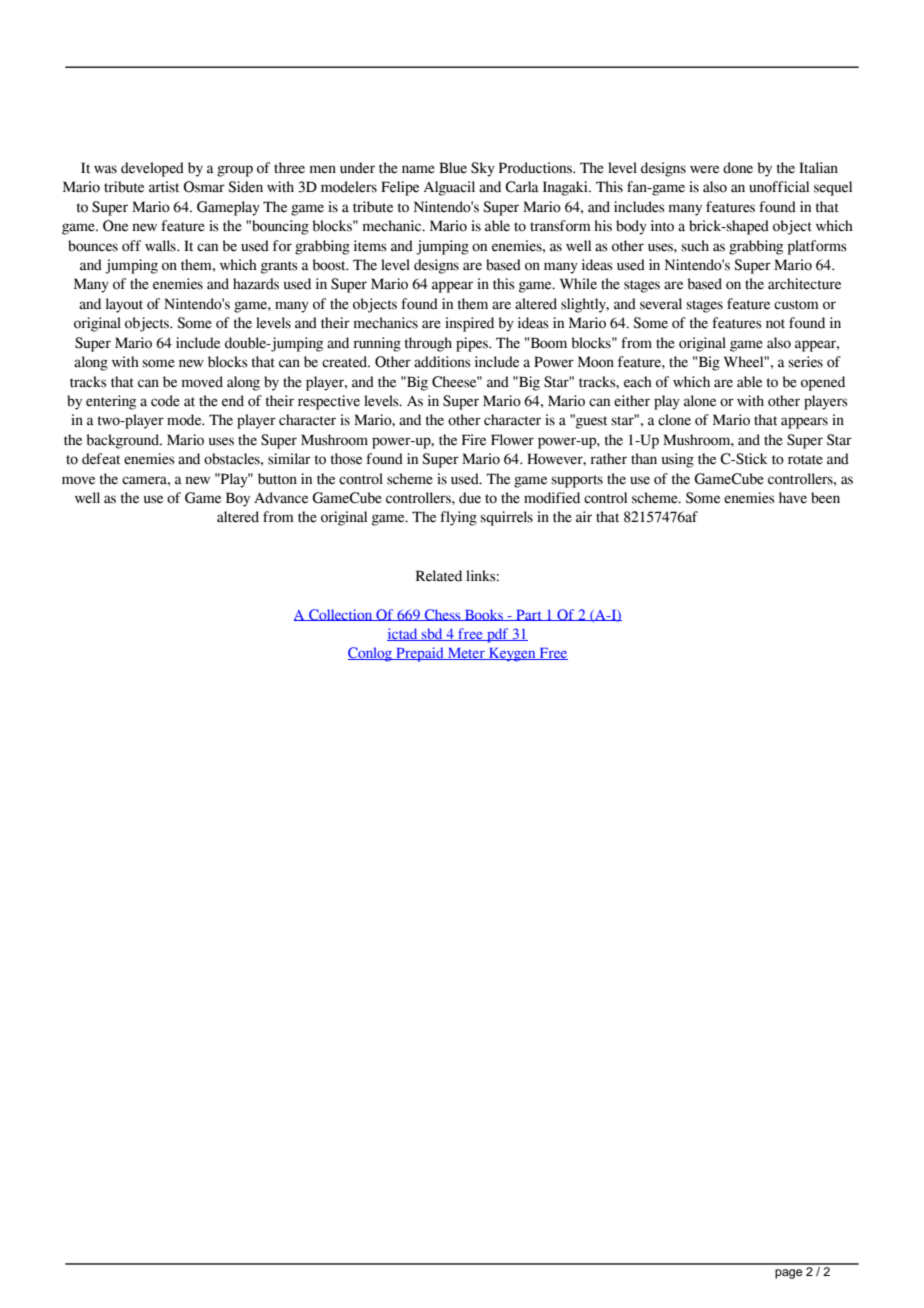 Image resolution: width=924 pixels, height=1308 pixels. What do you see at coordinates (474, 440) in the image?
I see `Fire` at bounding box center [474, 440].
